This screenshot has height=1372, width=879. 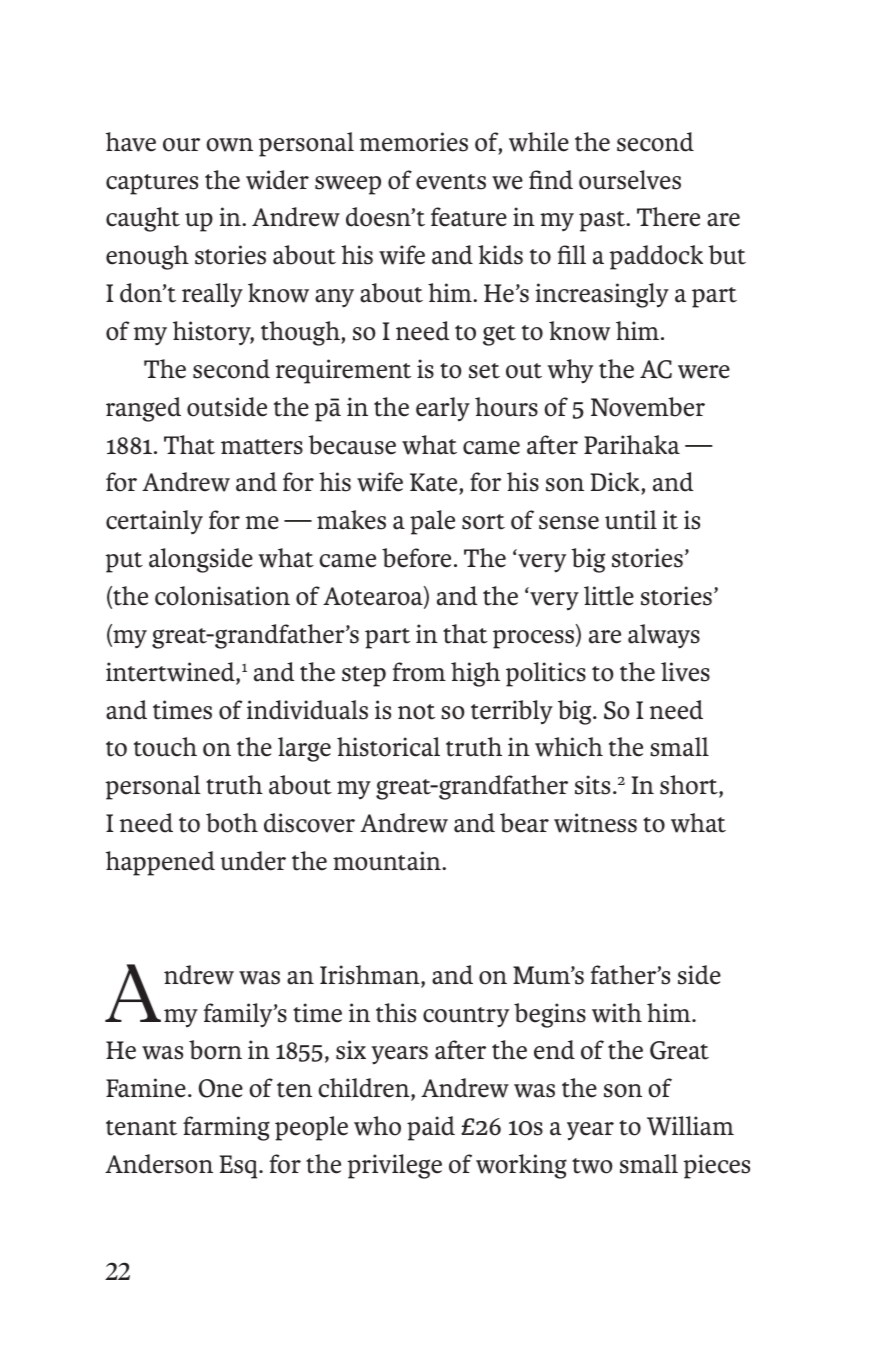 I want to click on both, so click(x=232, y=823).
